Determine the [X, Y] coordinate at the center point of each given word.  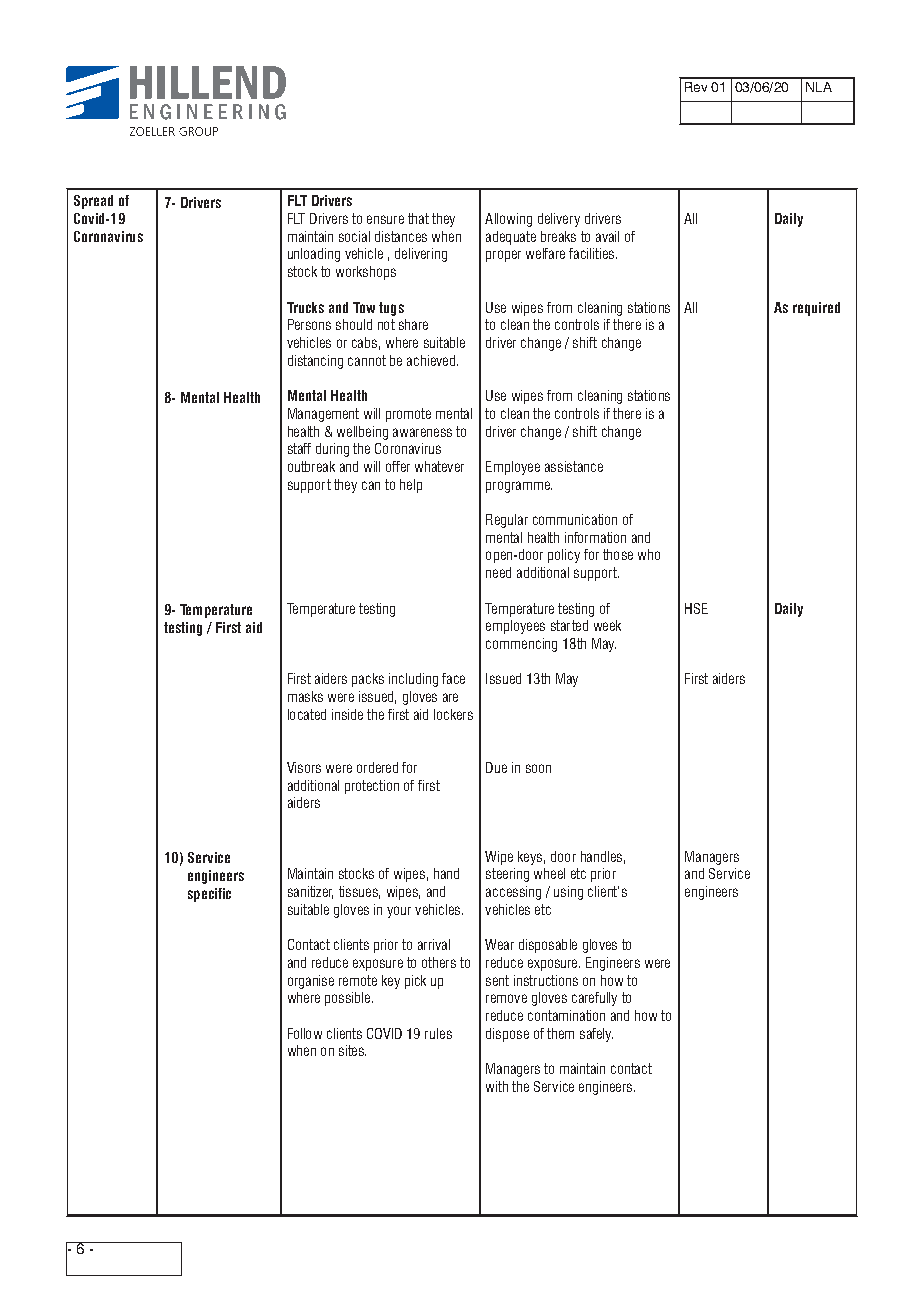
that [418, 218]
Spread [93, 202]
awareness [422, 432]
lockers [453, 714]
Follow [305, 1033]
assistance [574, 466]
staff [299, 448]
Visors [304, 767]
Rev [696, 87]
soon [538, 768]
